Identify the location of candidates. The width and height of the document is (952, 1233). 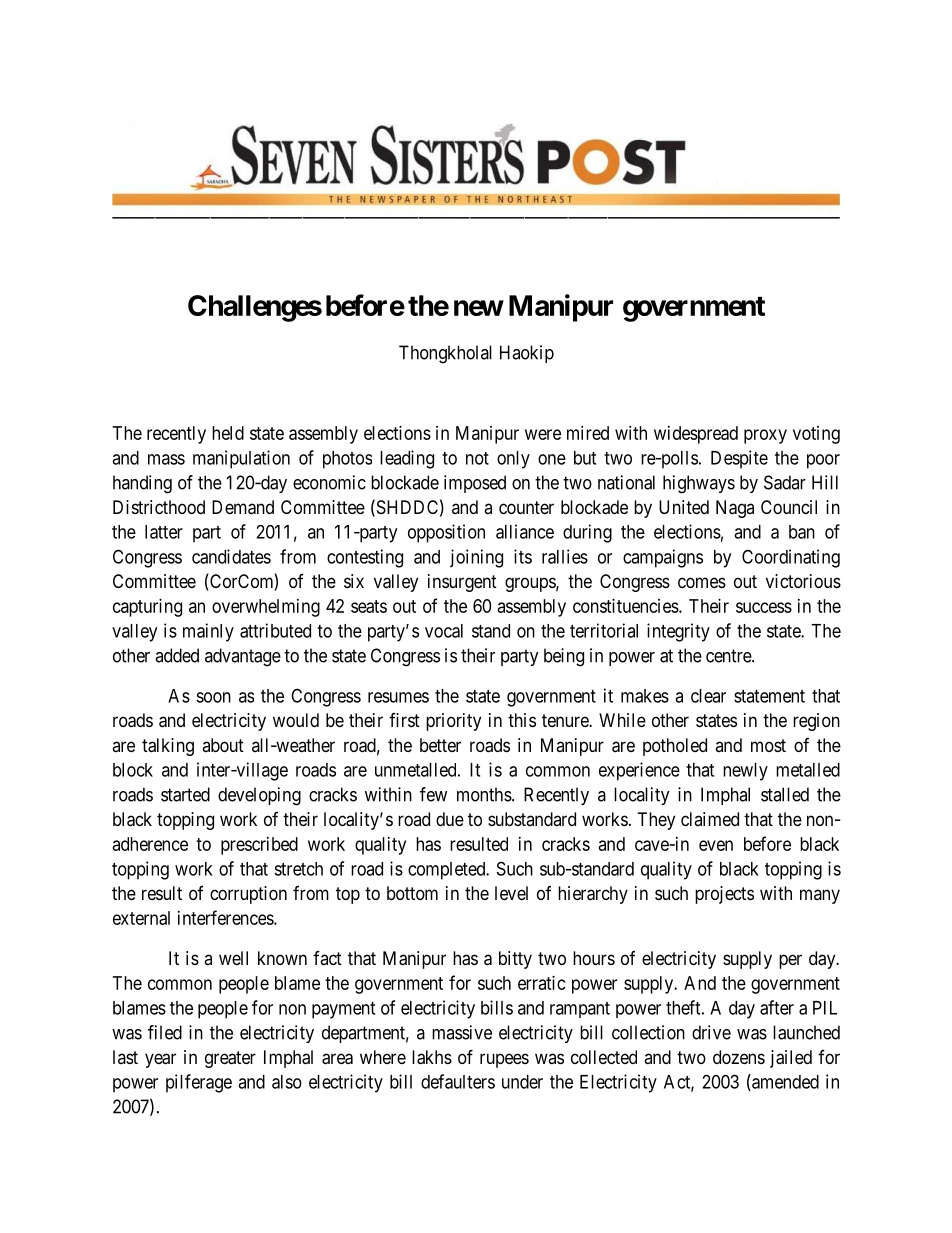
(231, 556).
